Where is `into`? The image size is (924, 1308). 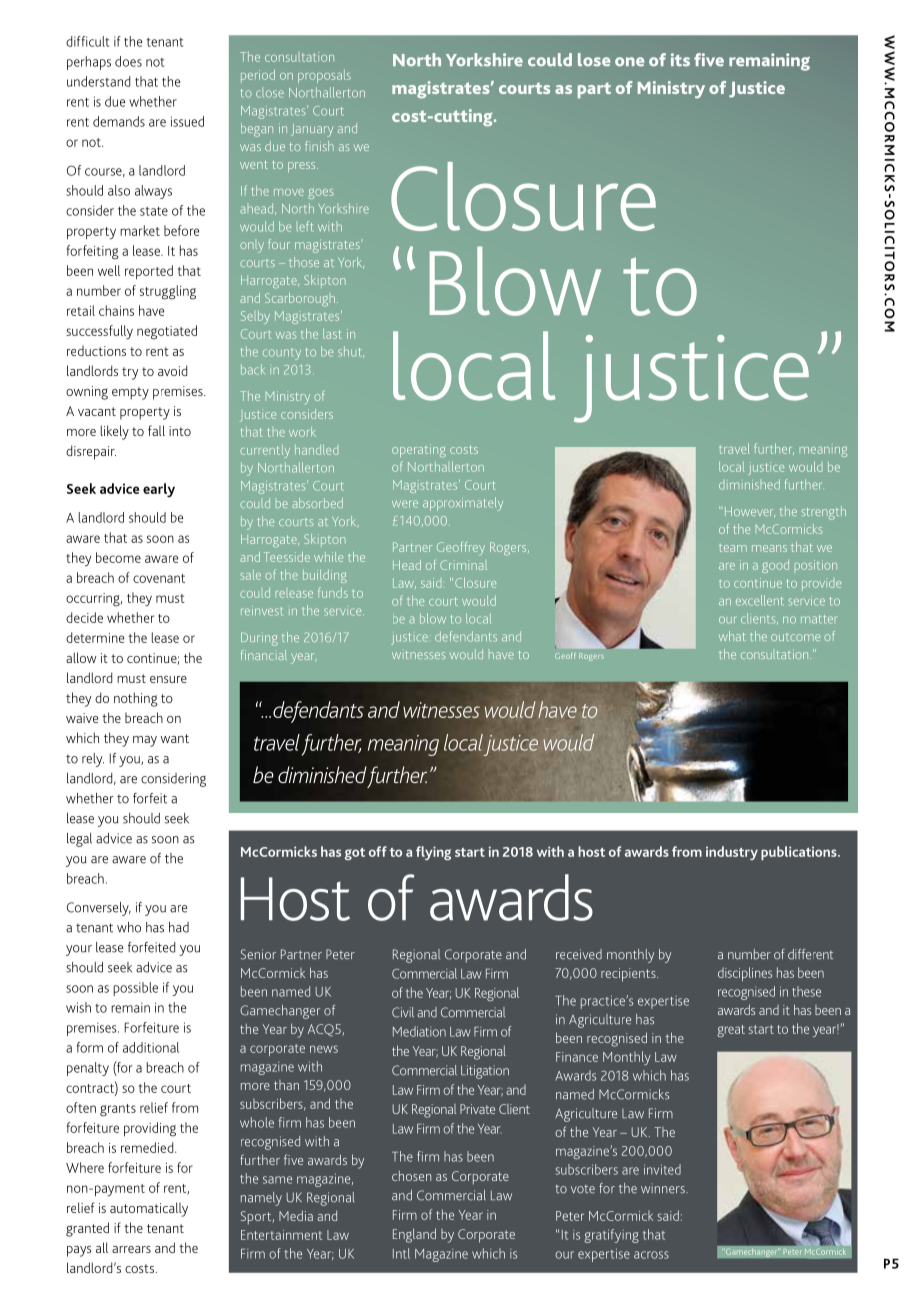 into is located at coordinates (180, 431).
